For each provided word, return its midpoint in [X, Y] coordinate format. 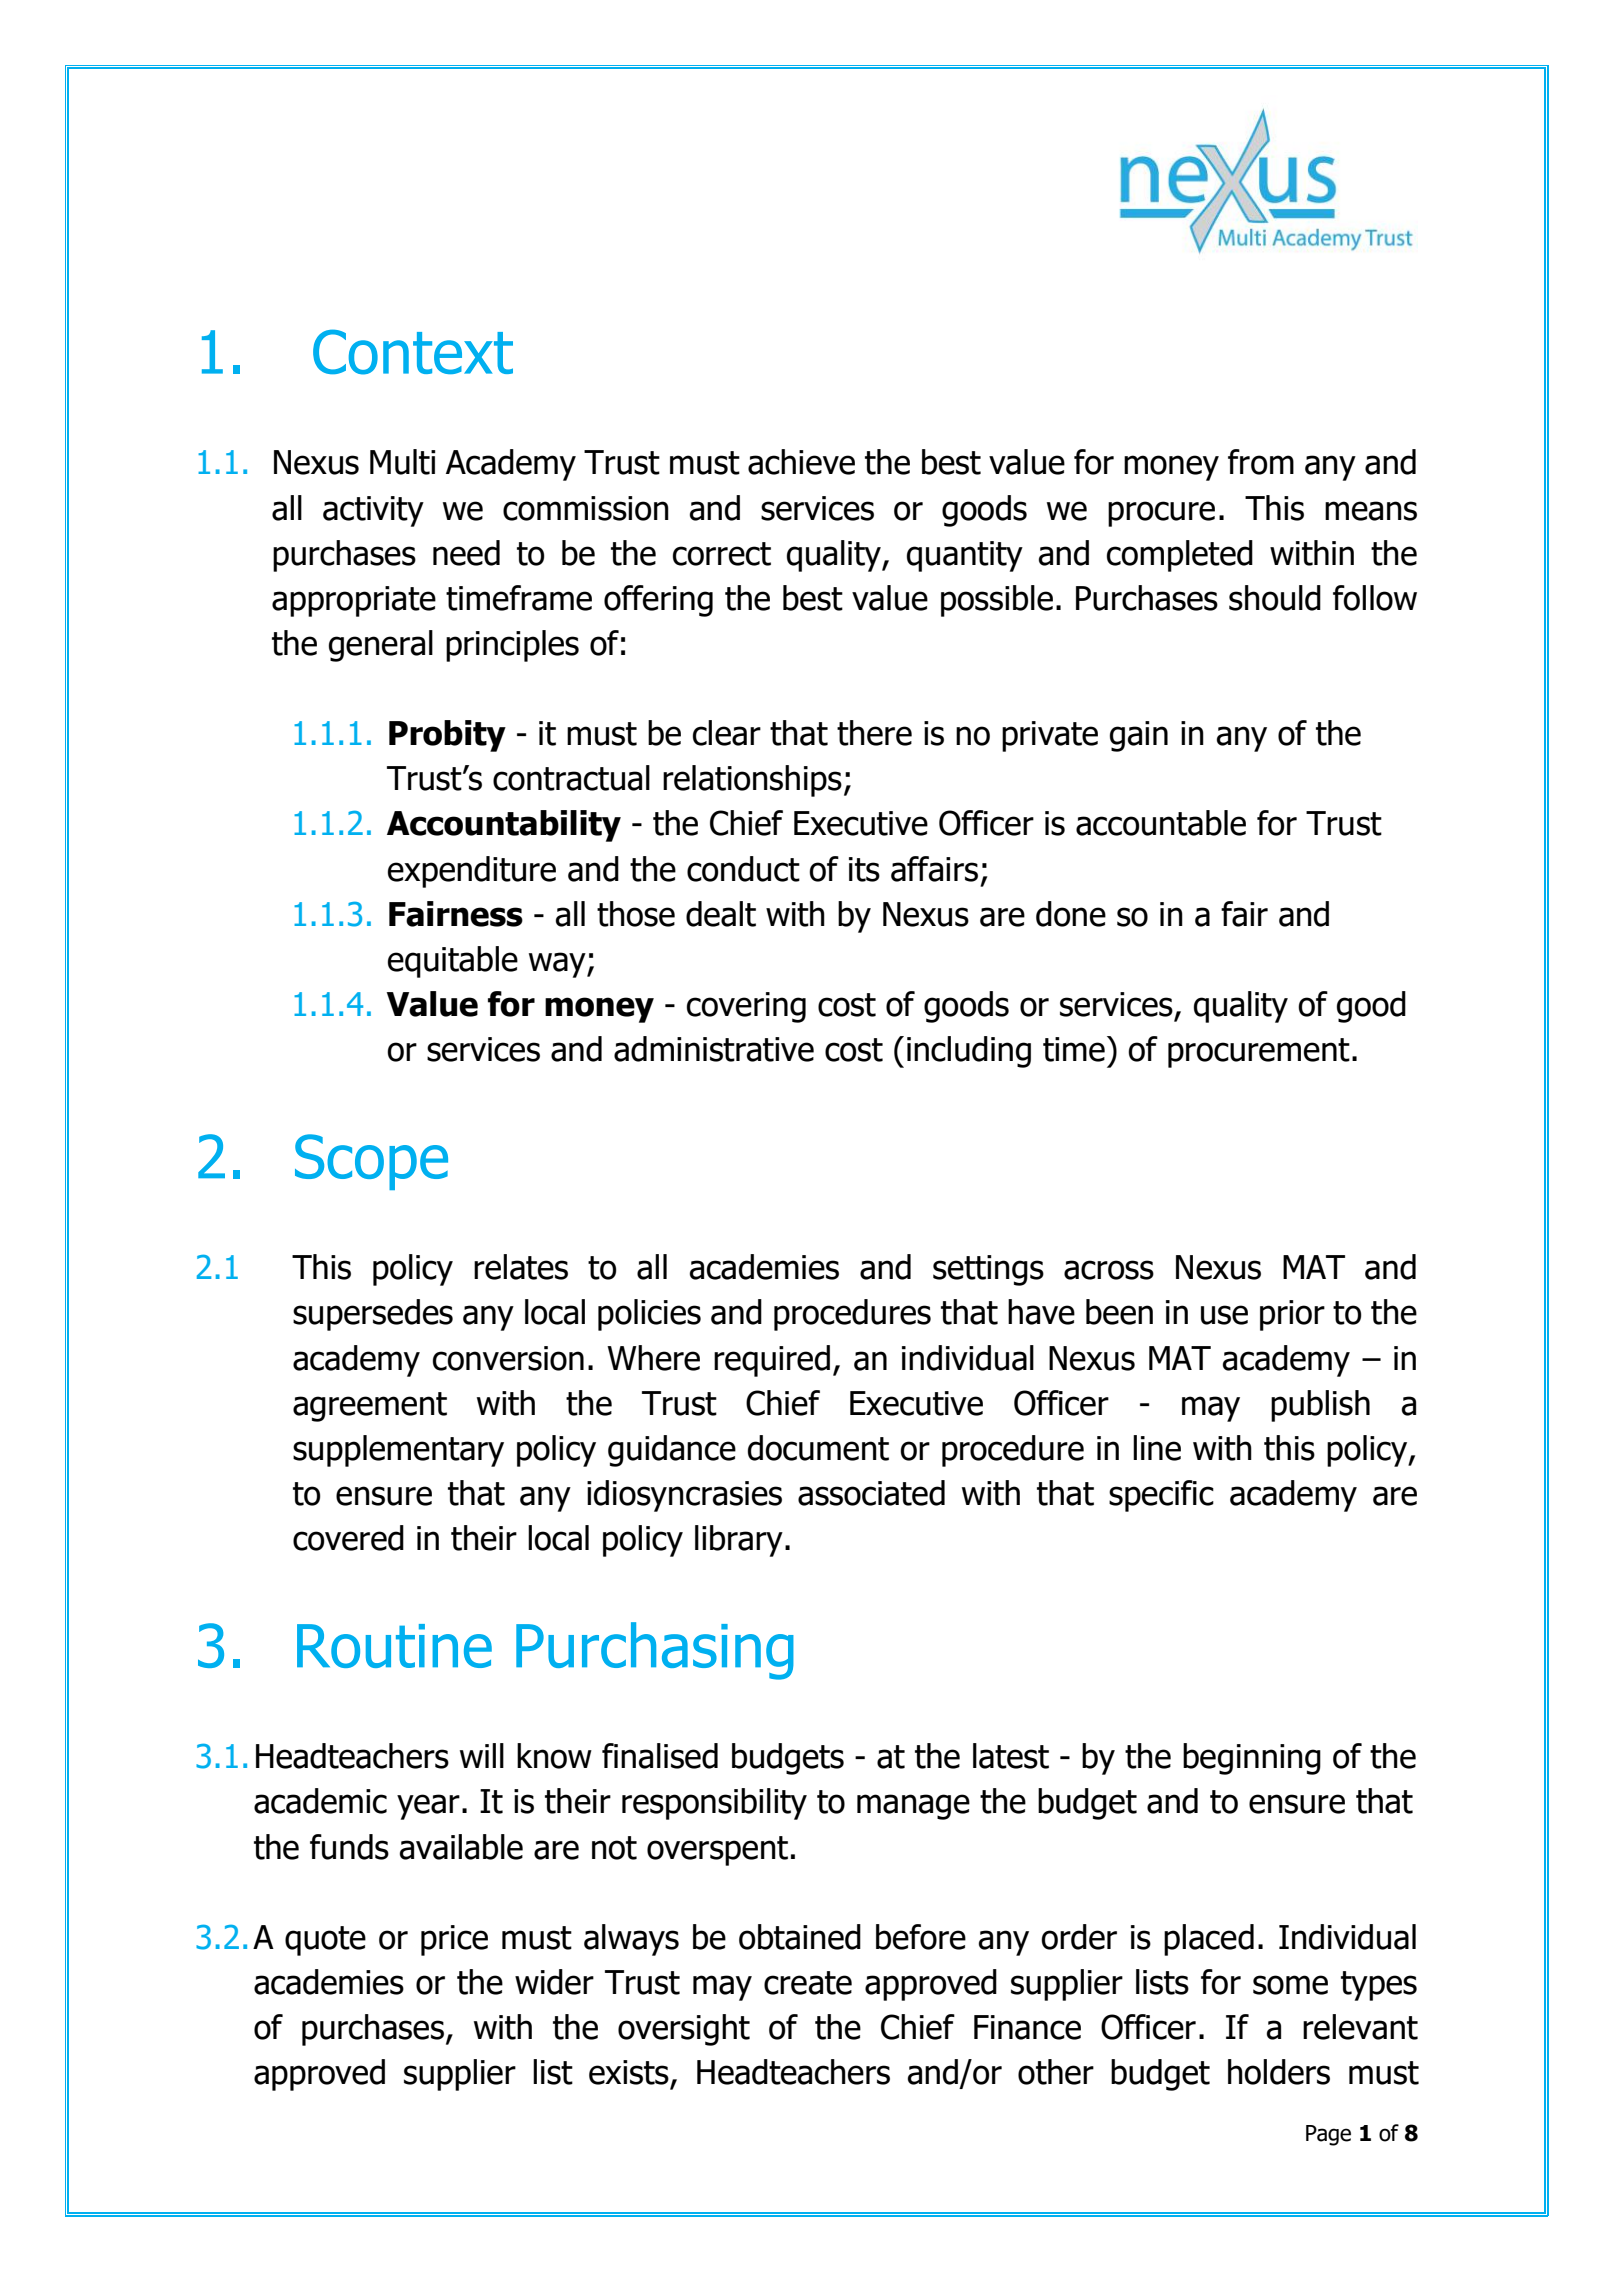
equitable [453, 962]
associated [871, 1493]
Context [413, 352]
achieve [801, 462]
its [864, 869]
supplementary [398, 1451]
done [1071, 914]
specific [1161, 1496]
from [1261, 462]
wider [554, 1982]
